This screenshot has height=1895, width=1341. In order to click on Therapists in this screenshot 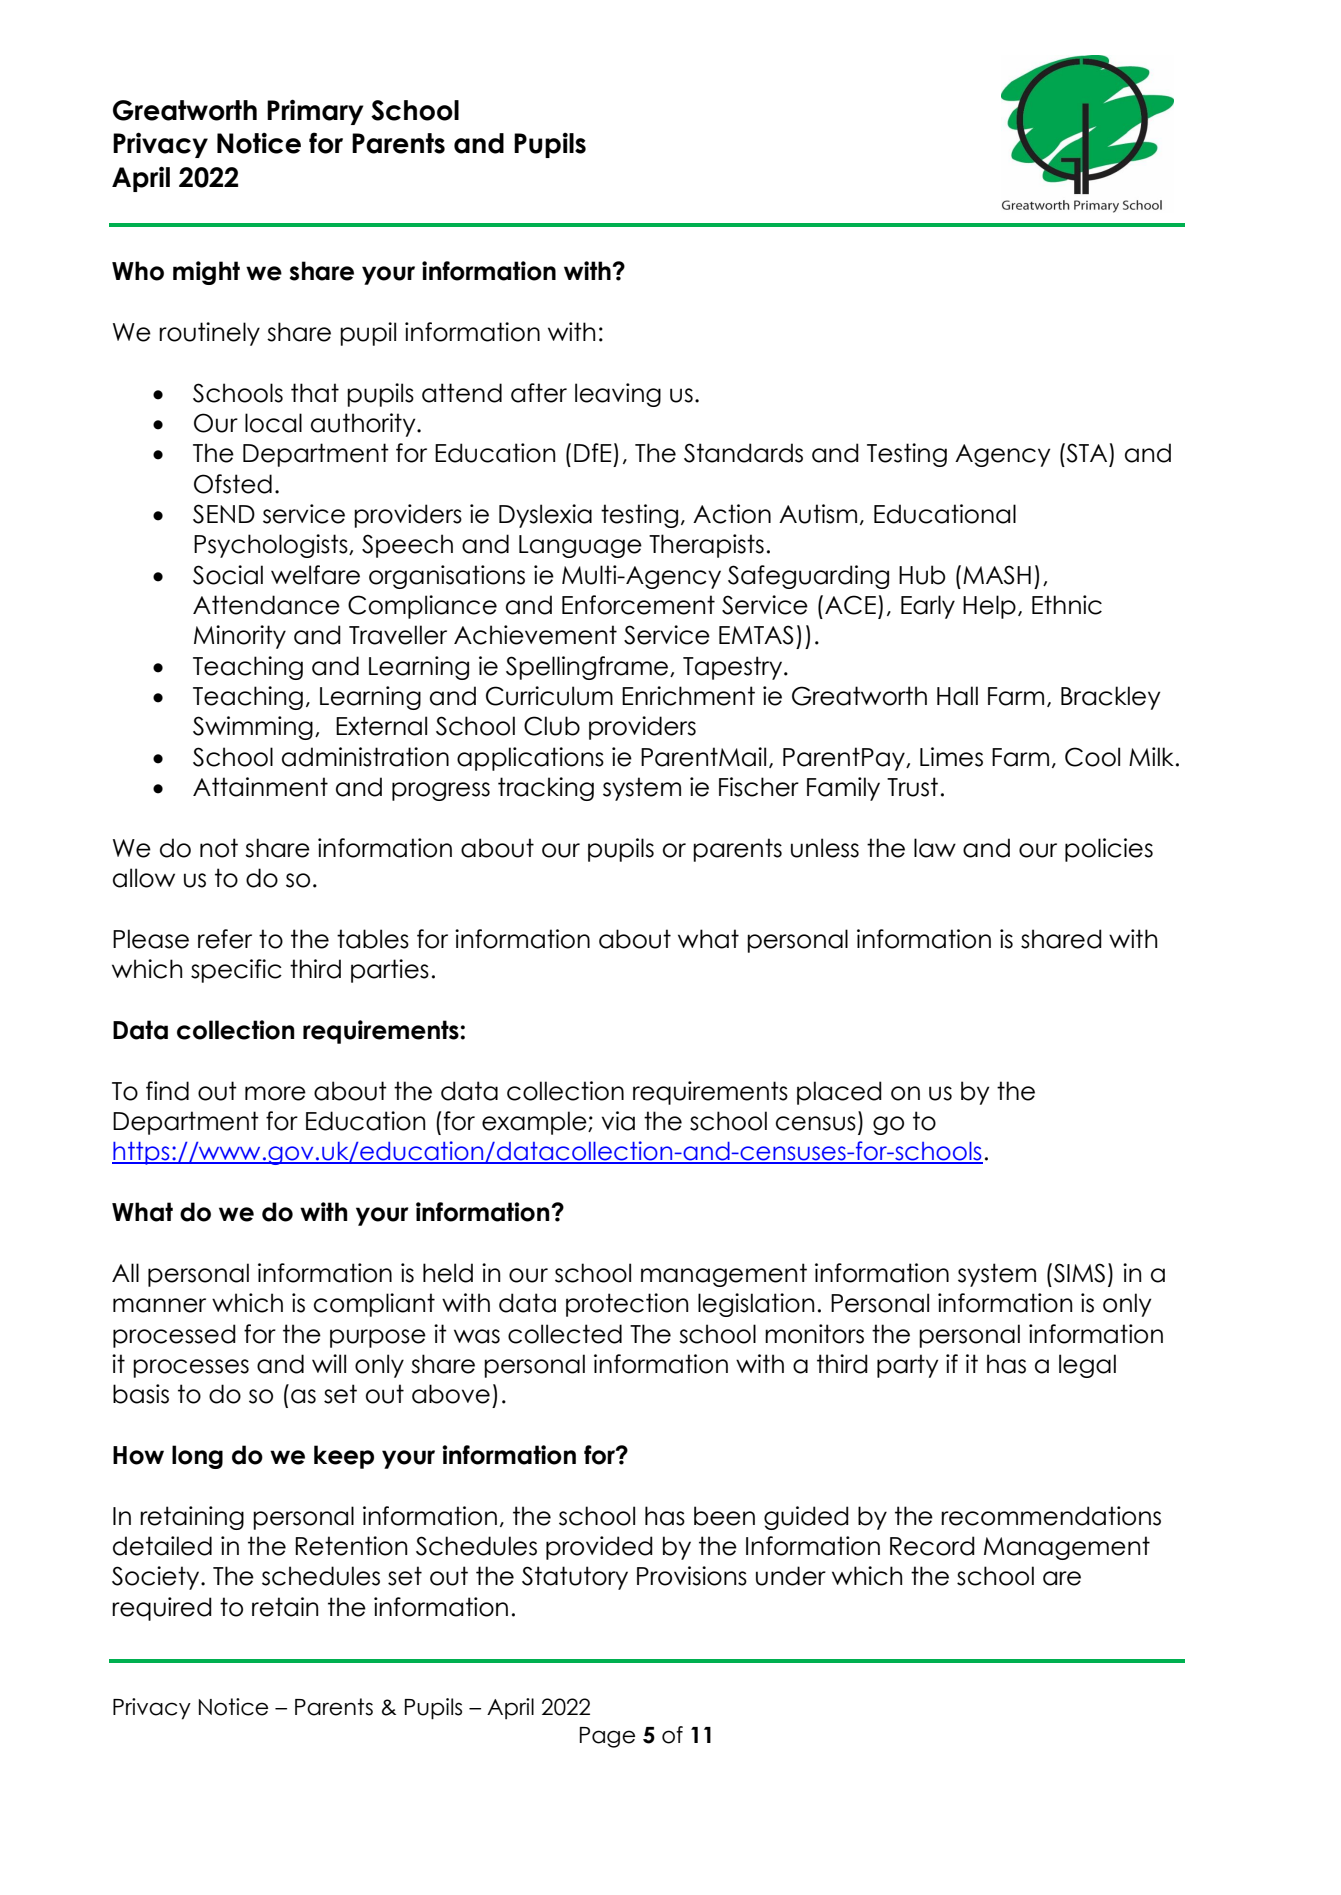, I will do `click(706, 546)`.
